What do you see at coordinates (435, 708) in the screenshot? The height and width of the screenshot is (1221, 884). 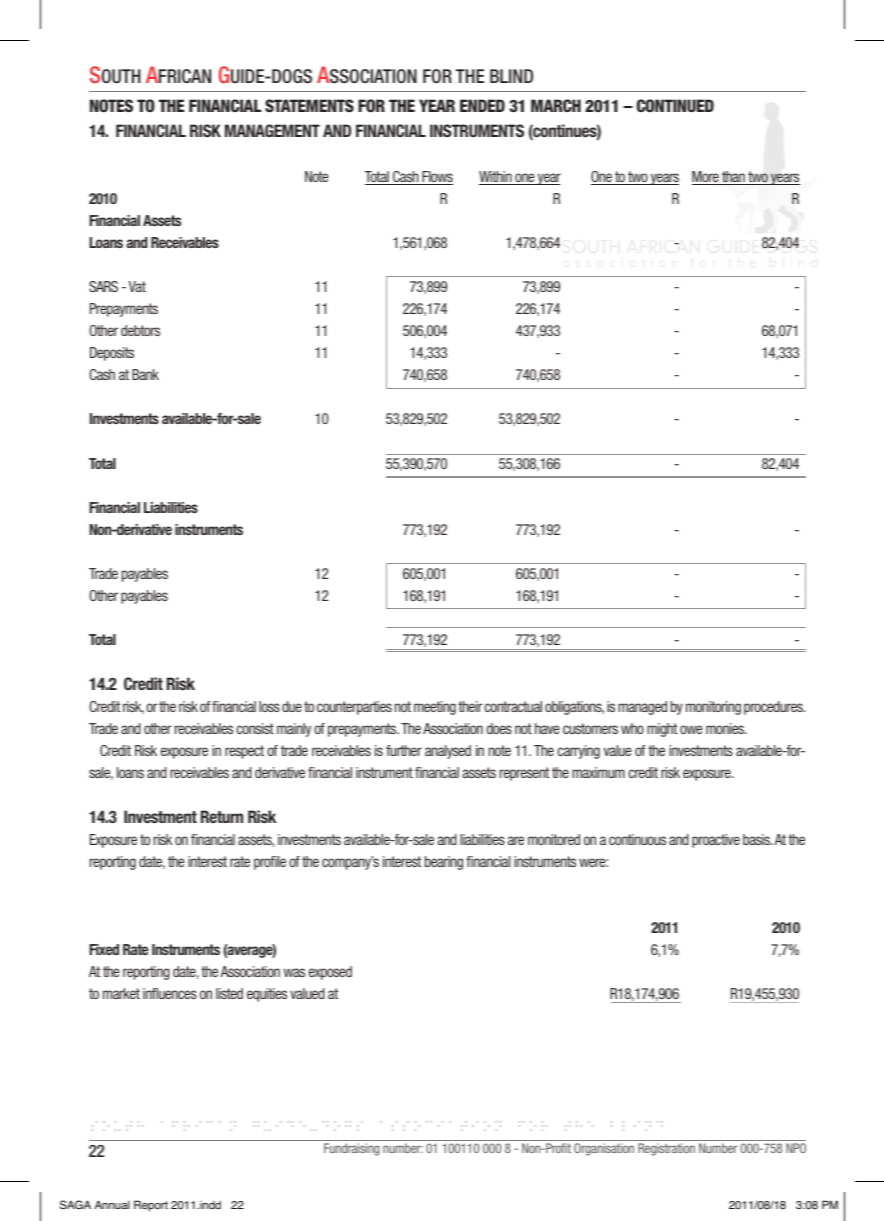 I see `meeting` at bounding box center [435, 708].
